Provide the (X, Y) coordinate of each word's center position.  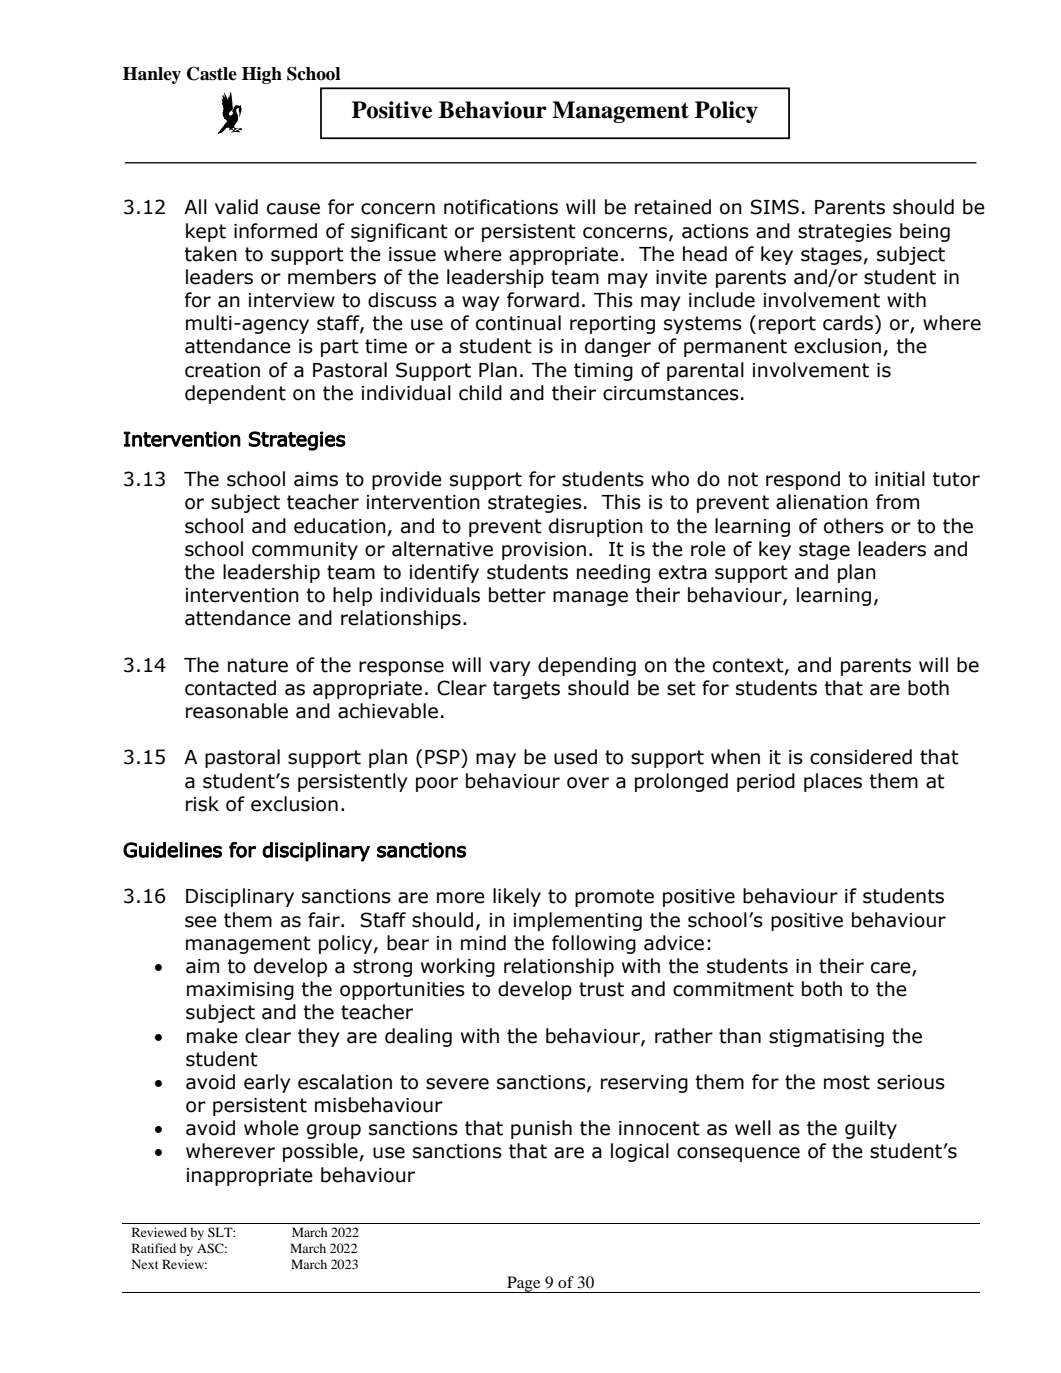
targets (526, 690)
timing (603, 372)
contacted (230, 688)
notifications (501, 207)
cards (849, 323)
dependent (235, 394)
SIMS (774, 207)
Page (524, 1284)
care (892, 969)
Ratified (154, 1248)
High (262, 75)
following (594, 944)
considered (861, 757)
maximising (240, 991)
